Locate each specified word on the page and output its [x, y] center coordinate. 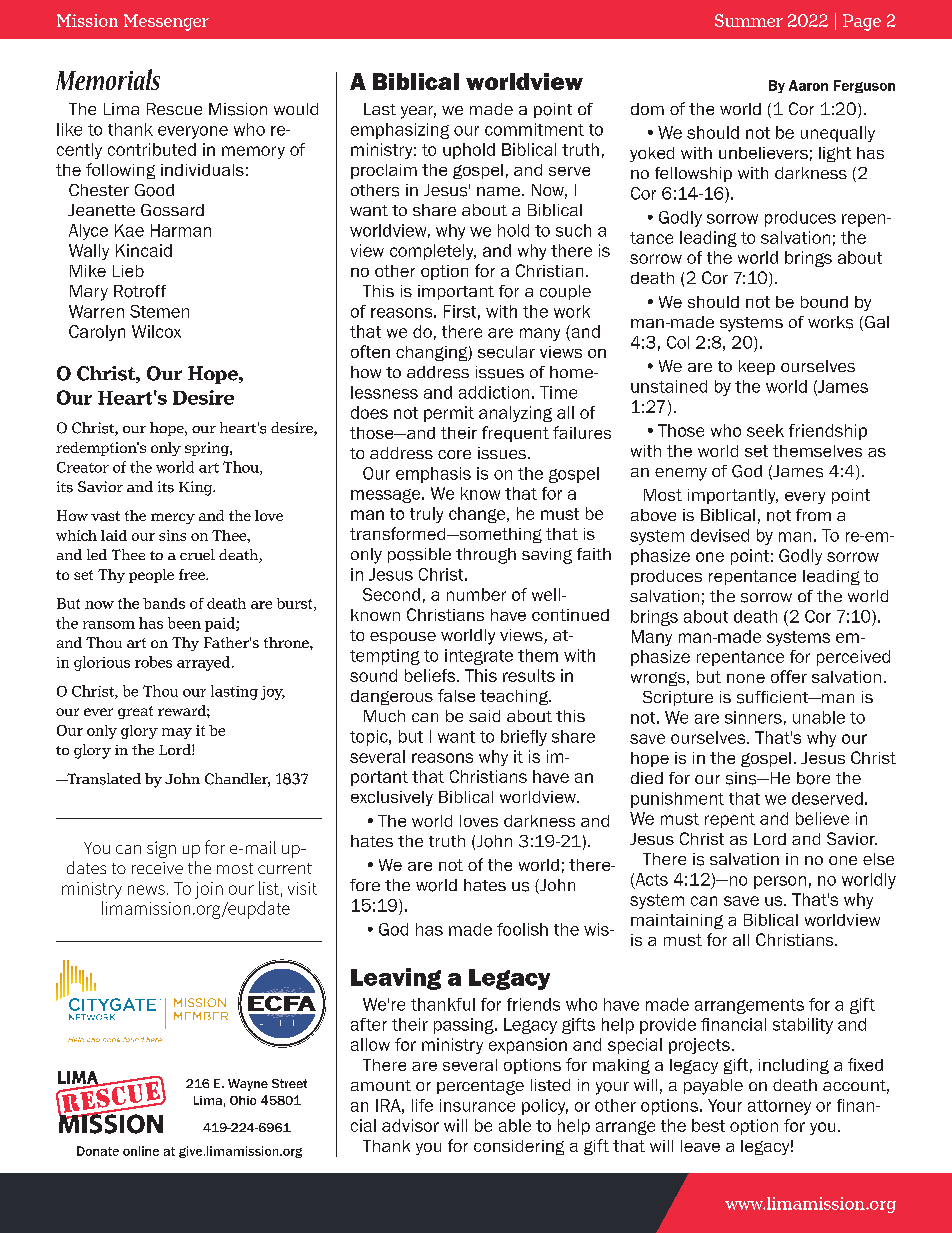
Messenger [166, 22]
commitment [534, 129]
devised [720, 535]
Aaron [808, 85]
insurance [477, 1105]
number [476, 594]
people [151, 576]
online [141, 1151]
